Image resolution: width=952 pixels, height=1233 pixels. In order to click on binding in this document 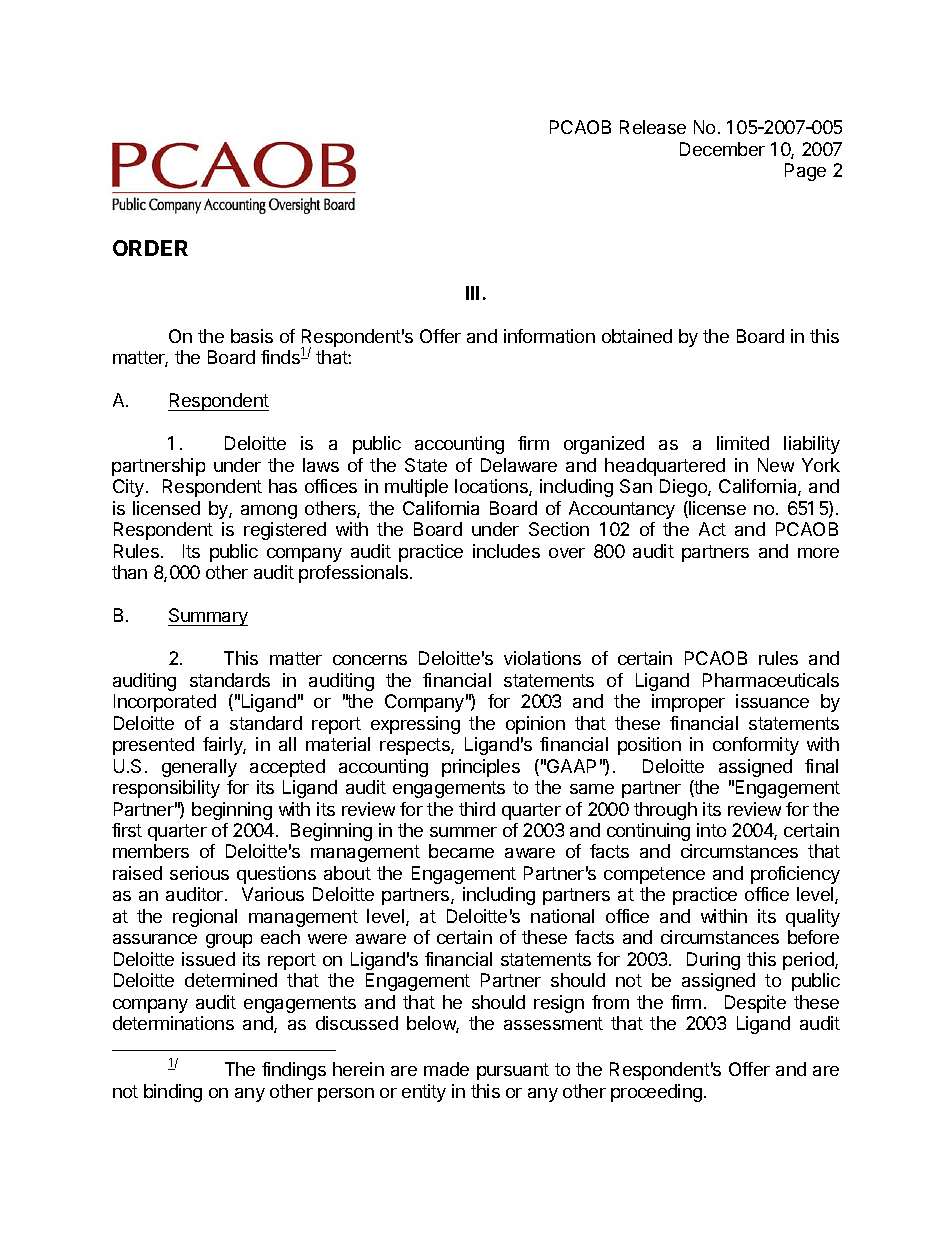, I will do `click(173, 1093)`.
